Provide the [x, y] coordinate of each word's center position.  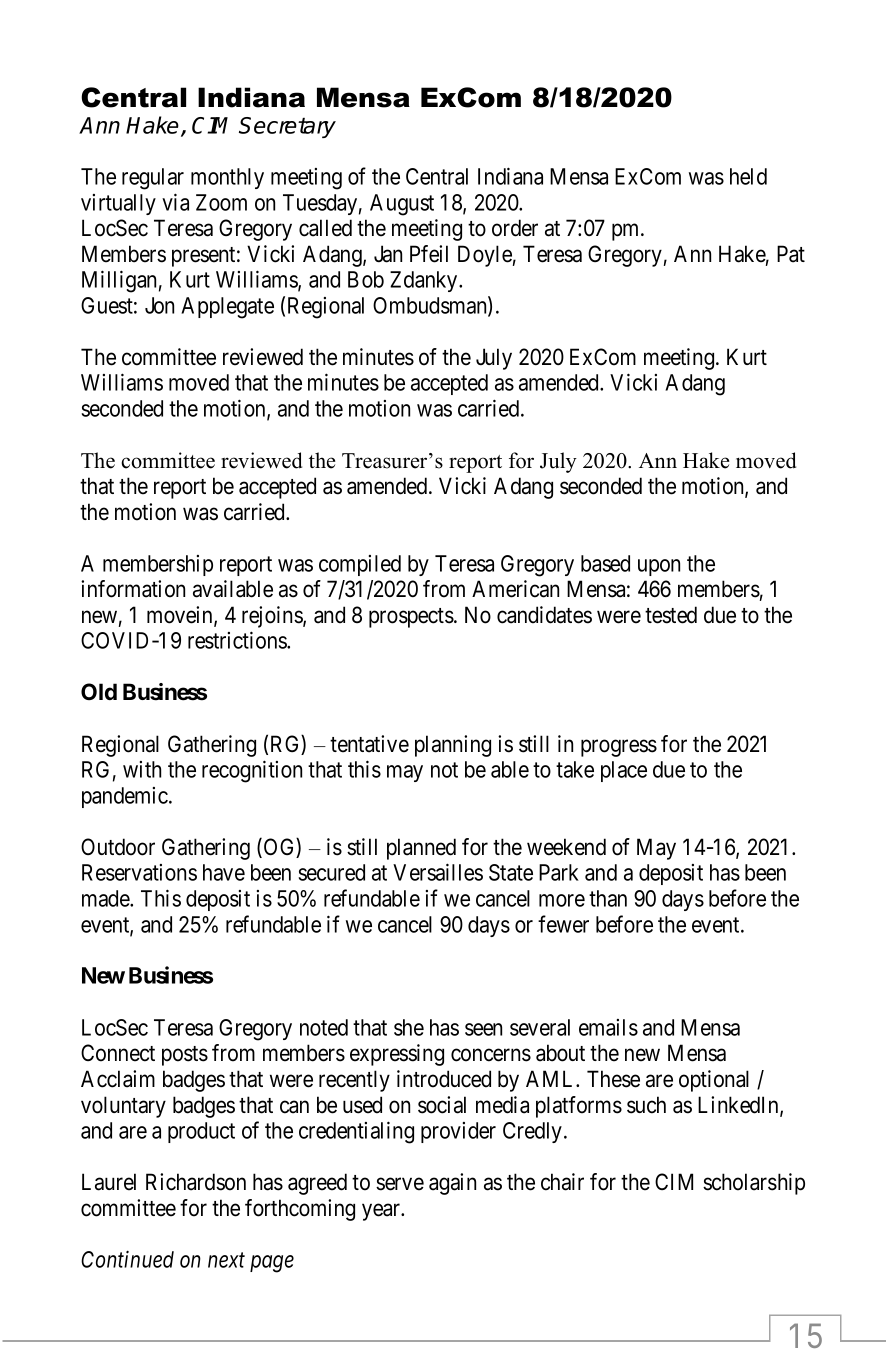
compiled [360, 565]
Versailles [438, 872]
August [402, 205]
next [226, 1260]
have [224, 872]
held [748, 176]
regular [153, 179]
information [133, 589]
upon [659, 567]
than [608, 898]
